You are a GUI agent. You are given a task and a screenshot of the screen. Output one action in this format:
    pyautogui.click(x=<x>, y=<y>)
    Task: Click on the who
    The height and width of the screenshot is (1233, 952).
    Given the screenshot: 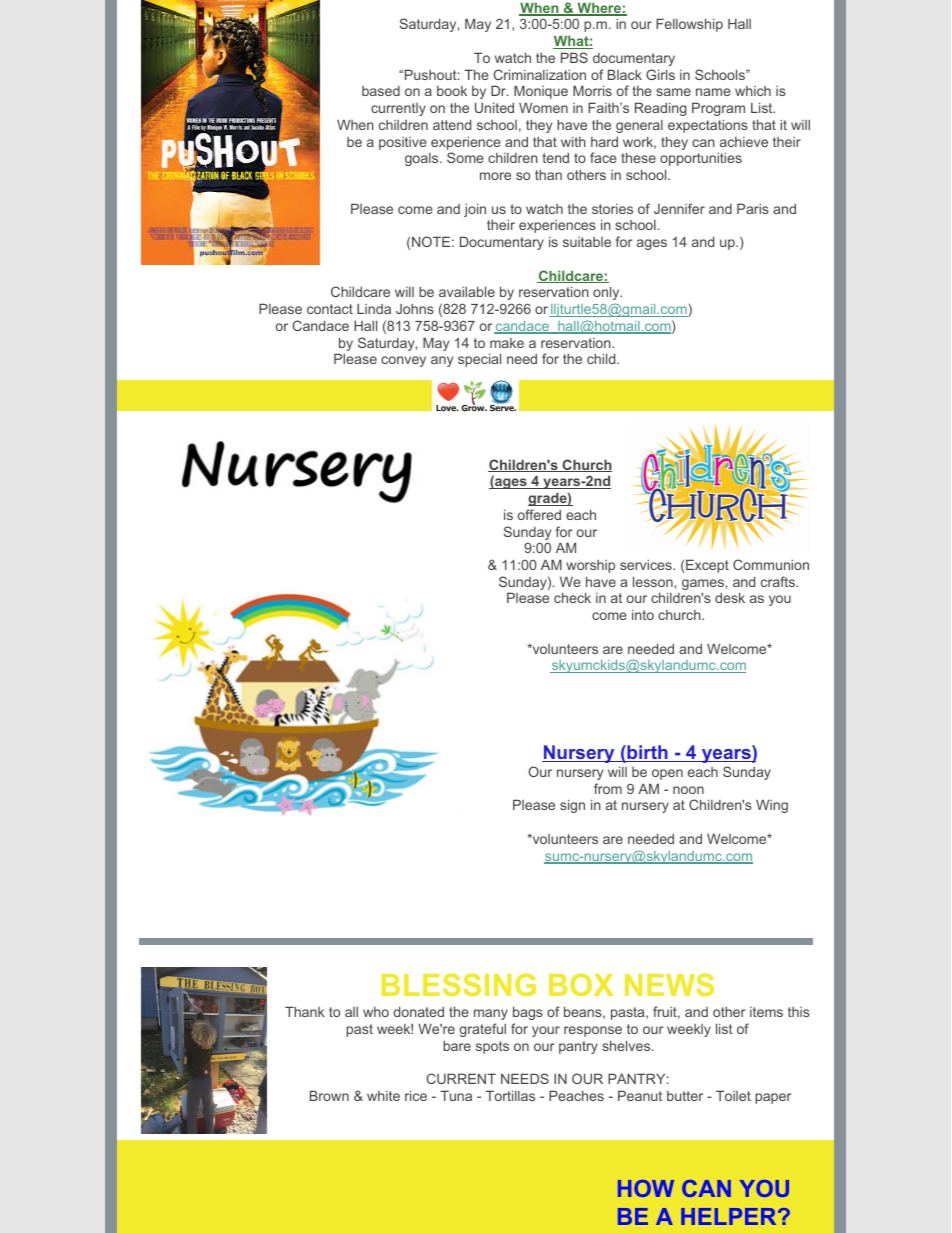 What is the action you would take?
    pyautogui.click(x=376, y=1012)
